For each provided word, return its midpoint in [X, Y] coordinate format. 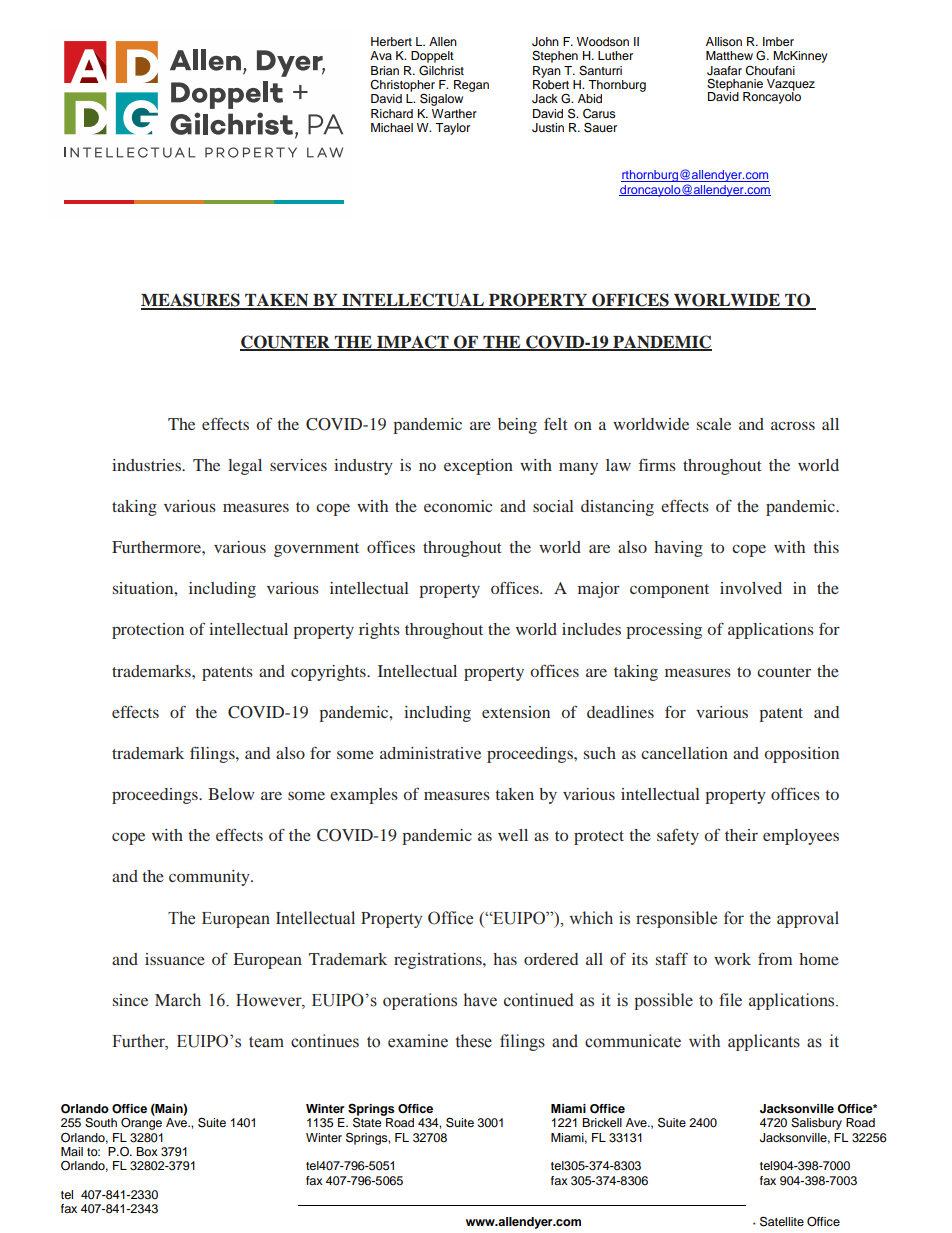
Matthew [729, 55]
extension [516, 712]
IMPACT [413, 342]
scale [714, 424]
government [316, 550]
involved [751, 588]
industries [147, 465]
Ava [381, 55]
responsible [676, 919]
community [210, 878]
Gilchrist [441, 70]
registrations [439, 961]
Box [147, 1151]
